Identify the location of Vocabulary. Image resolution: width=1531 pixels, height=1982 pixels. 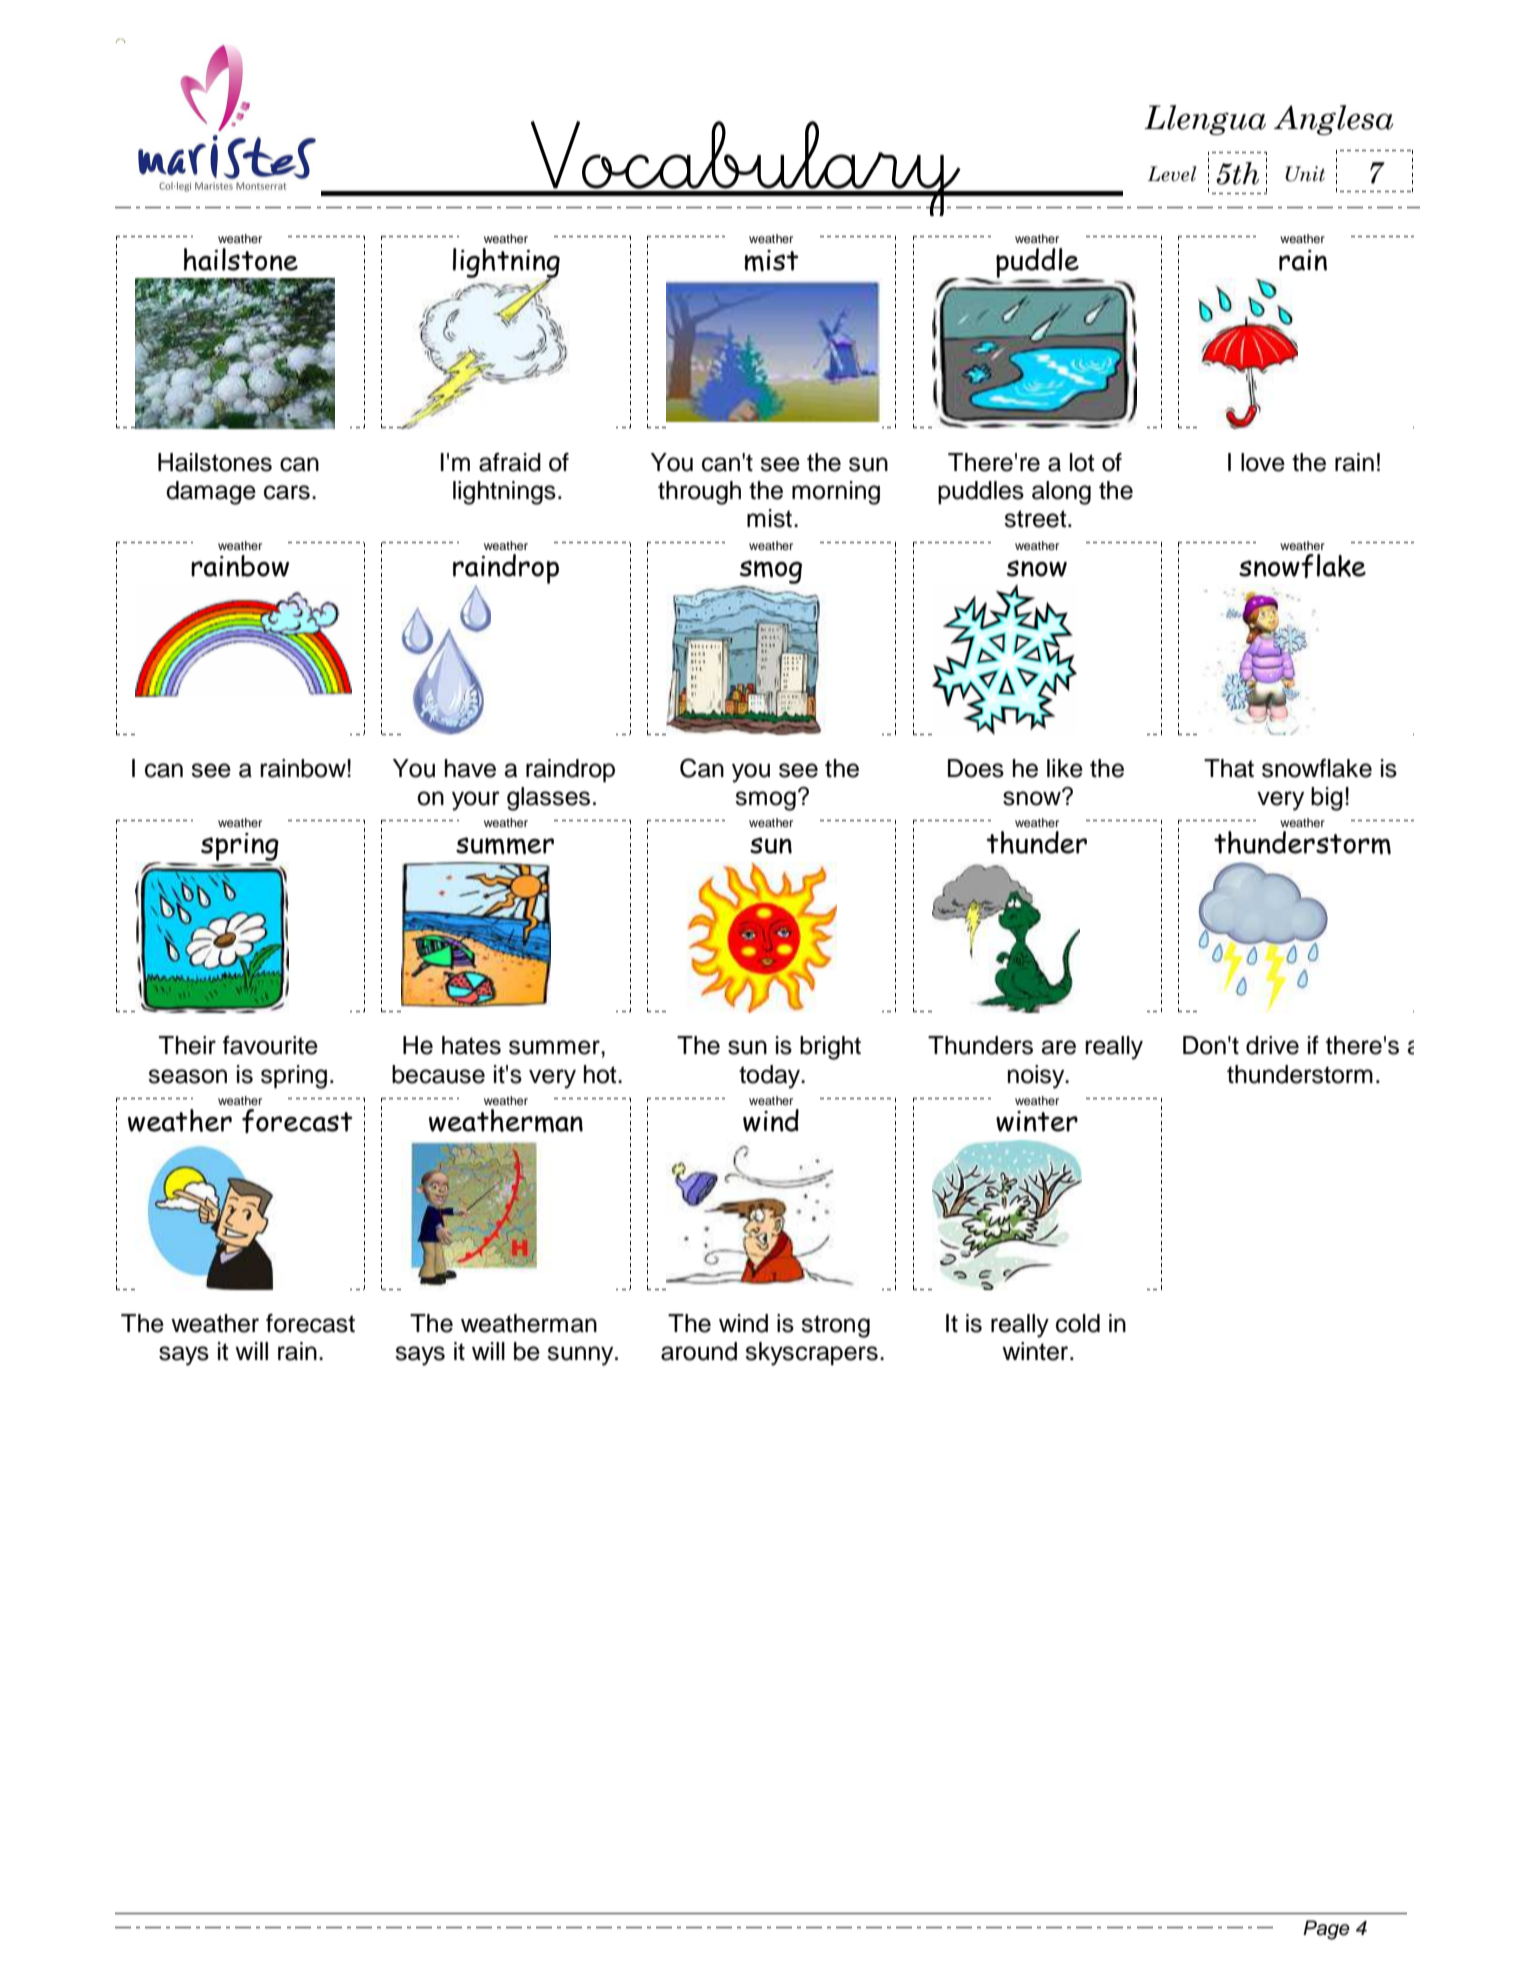
(745, 168).
